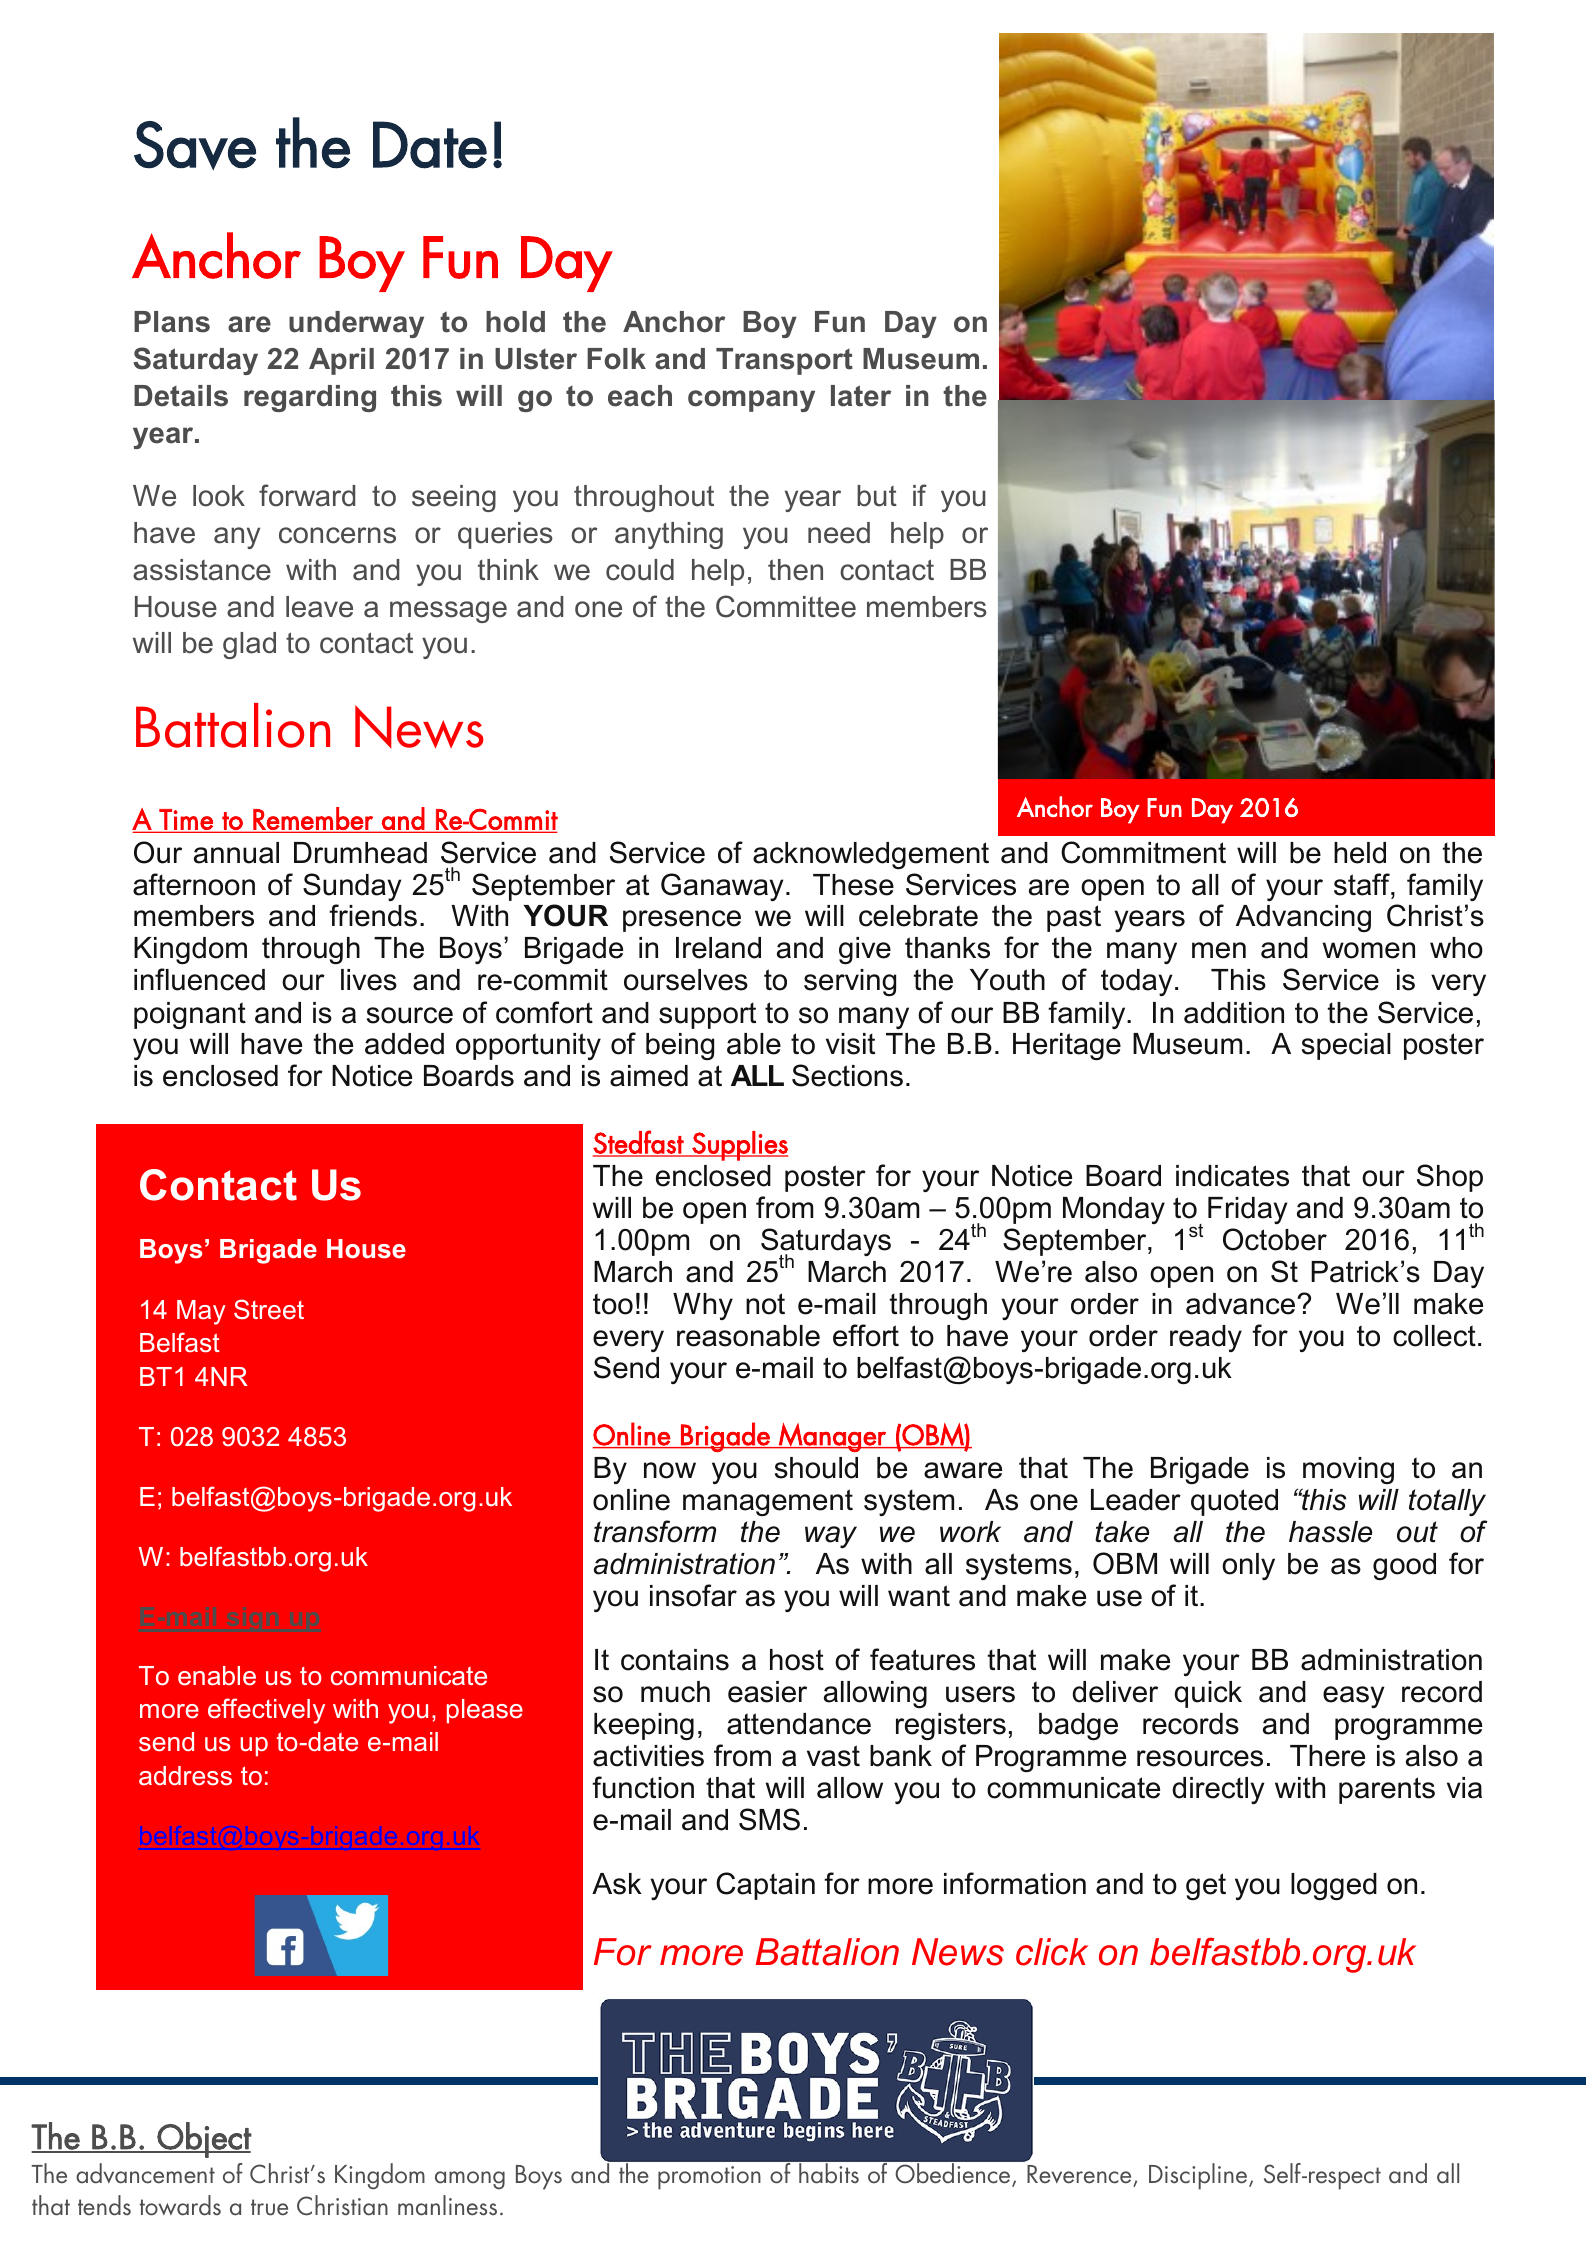  Describe the element at coordinates (1198, 2176) in the screenshot. I see `Discipline` at that location.
